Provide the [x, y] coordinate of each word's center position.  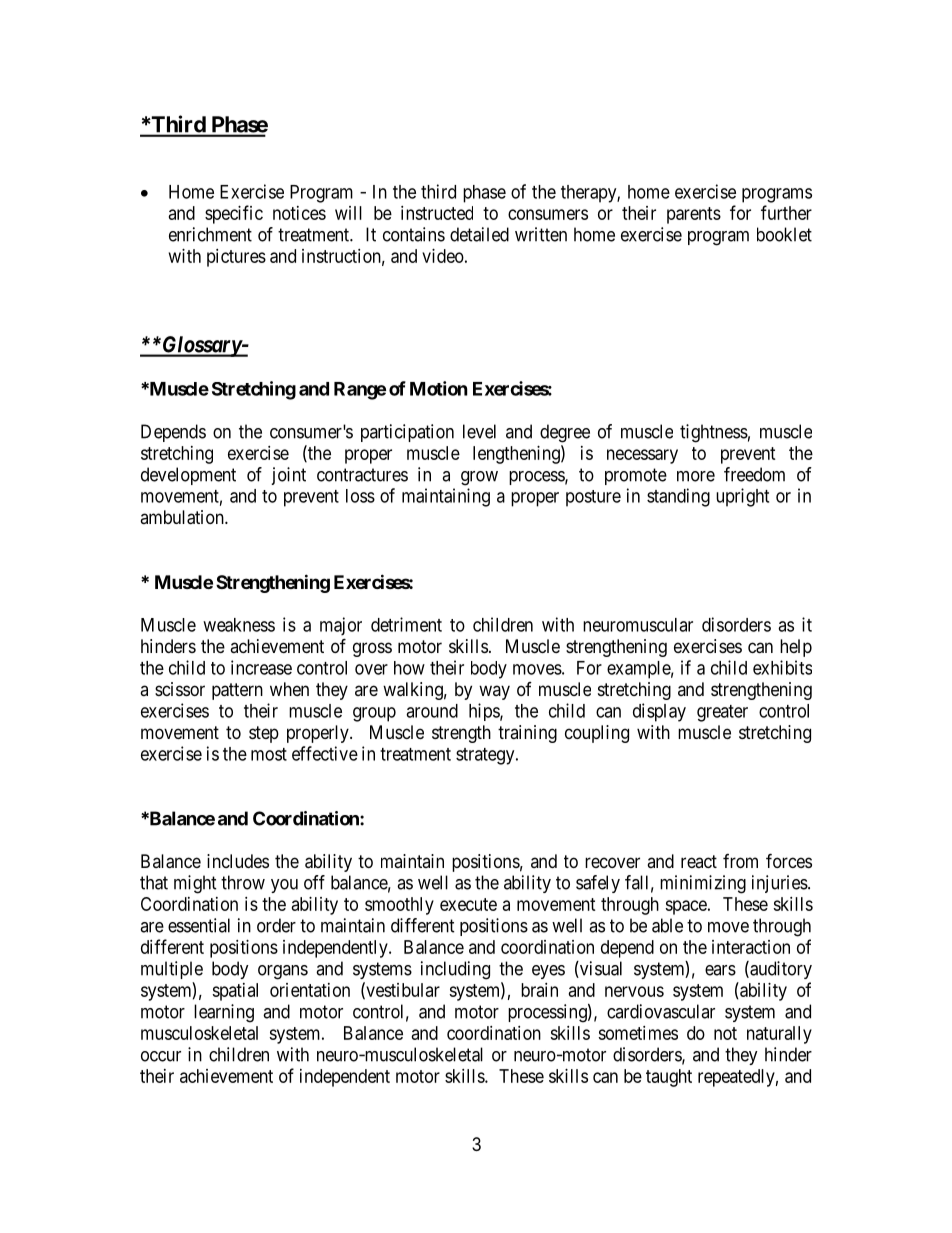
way [494, 692]
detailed [479, 234]
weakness [239, 625]
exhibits [782, 667]
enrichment [210, 234]
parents [694, 215]
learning [224, 1013]
